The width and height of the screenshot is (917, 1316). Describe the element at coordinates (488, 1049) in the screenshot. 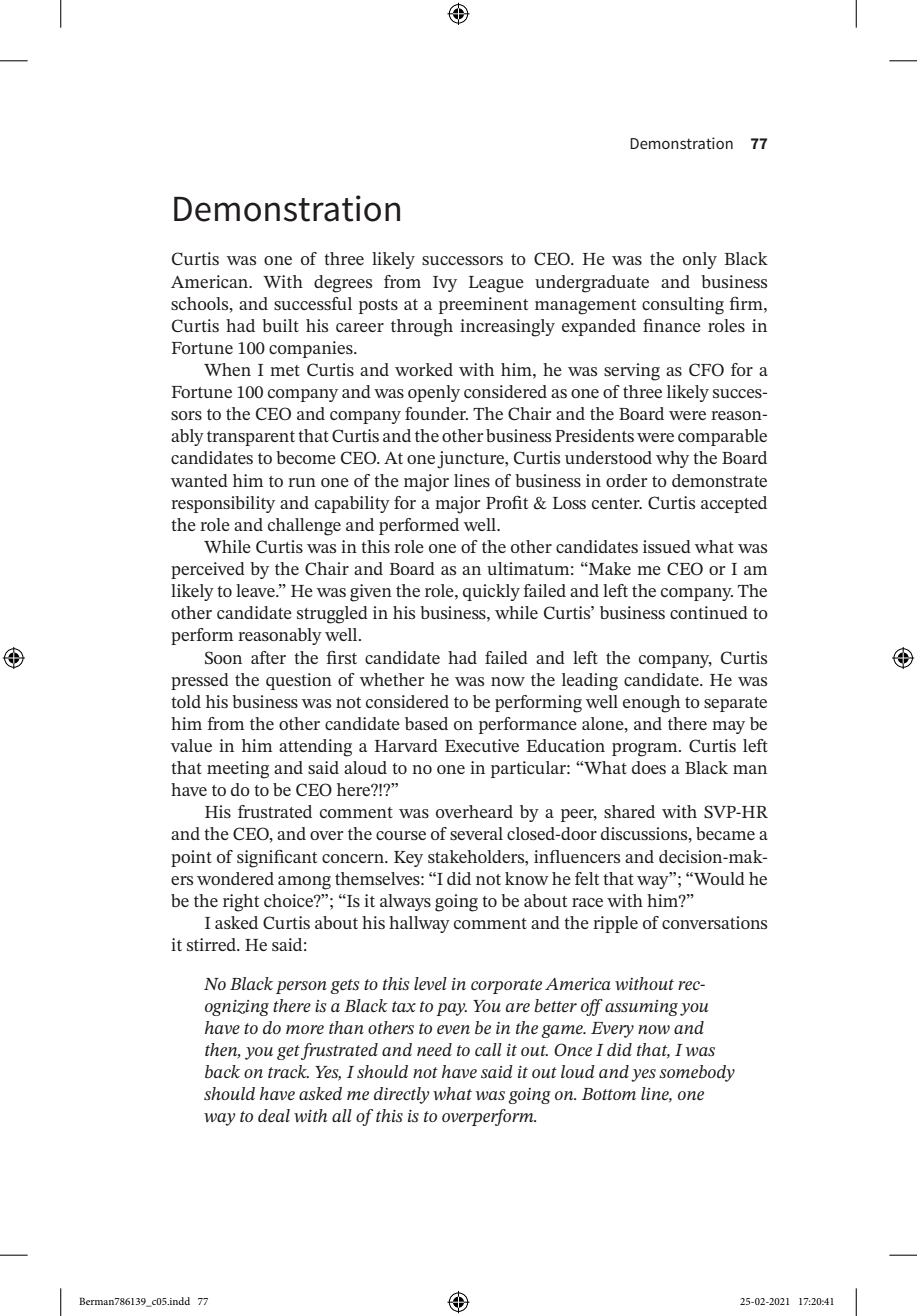

I see `call` at that location.
